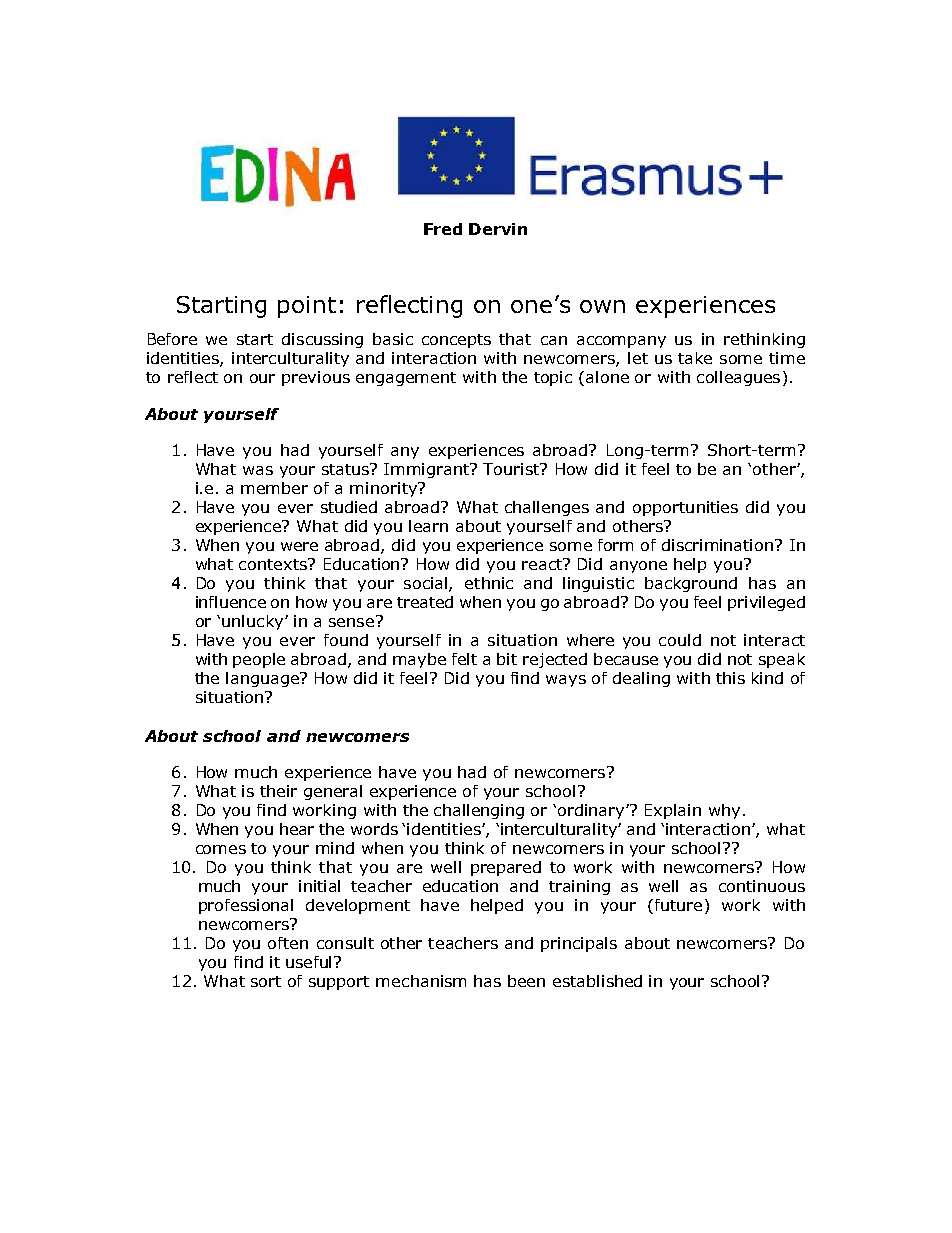 The image size is (952, 1233). I want to click on challenging, so click(479, 811).
